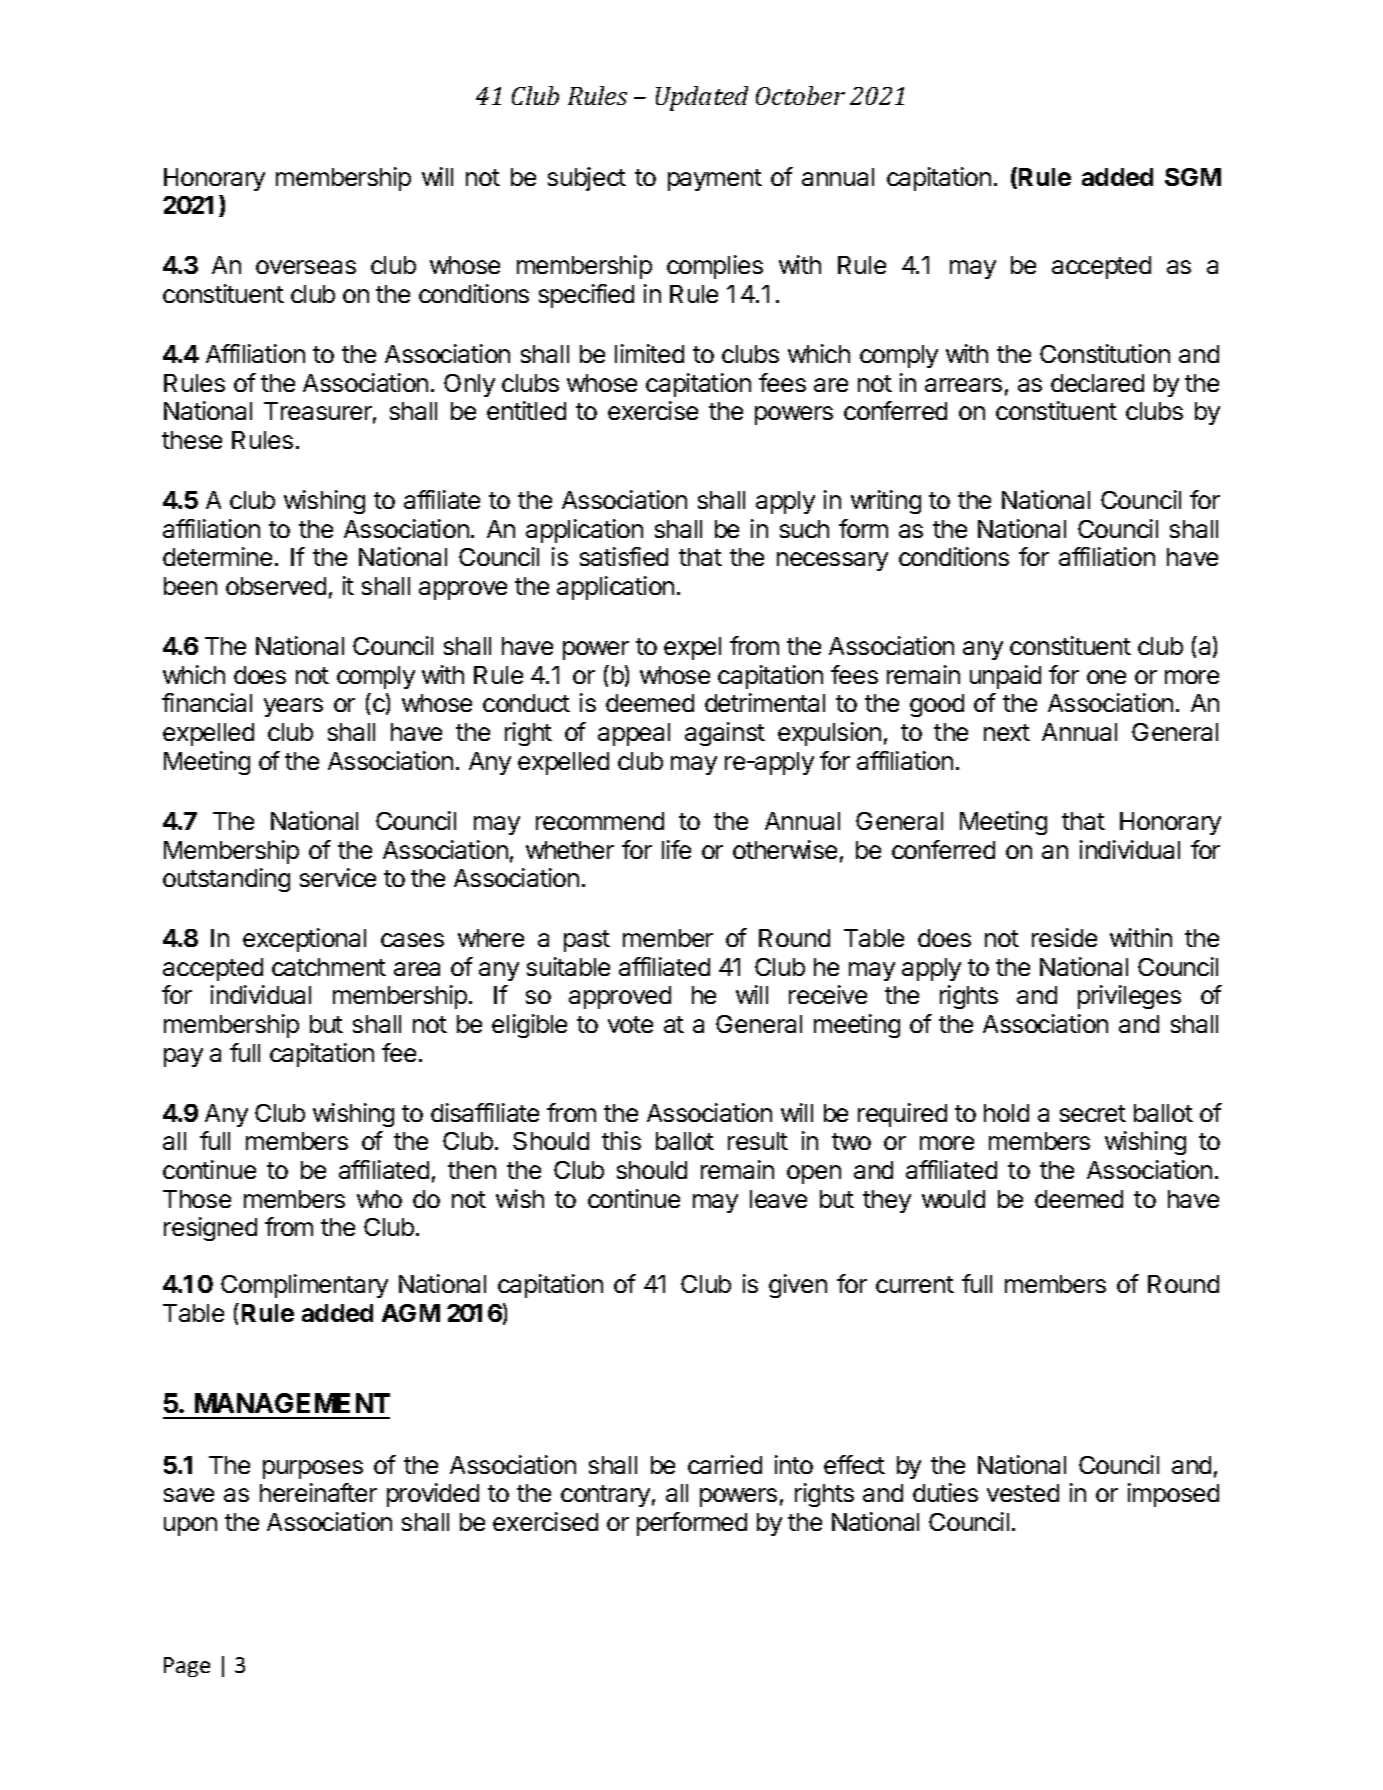  I want to click on contrary, so click(605, 1496).
